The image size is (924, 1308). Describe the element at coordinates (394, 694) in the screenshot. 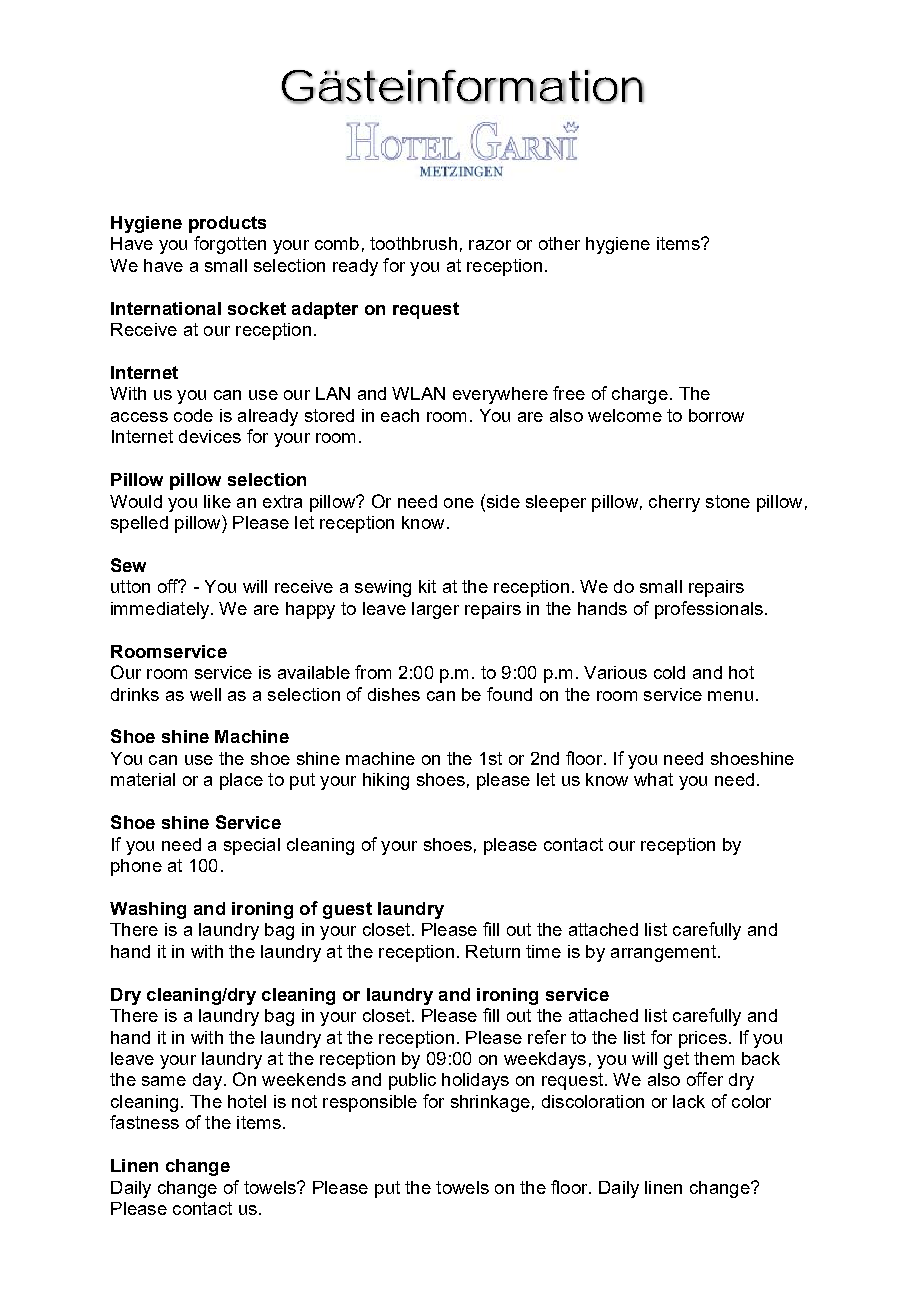

I see `dishes` at that location.
